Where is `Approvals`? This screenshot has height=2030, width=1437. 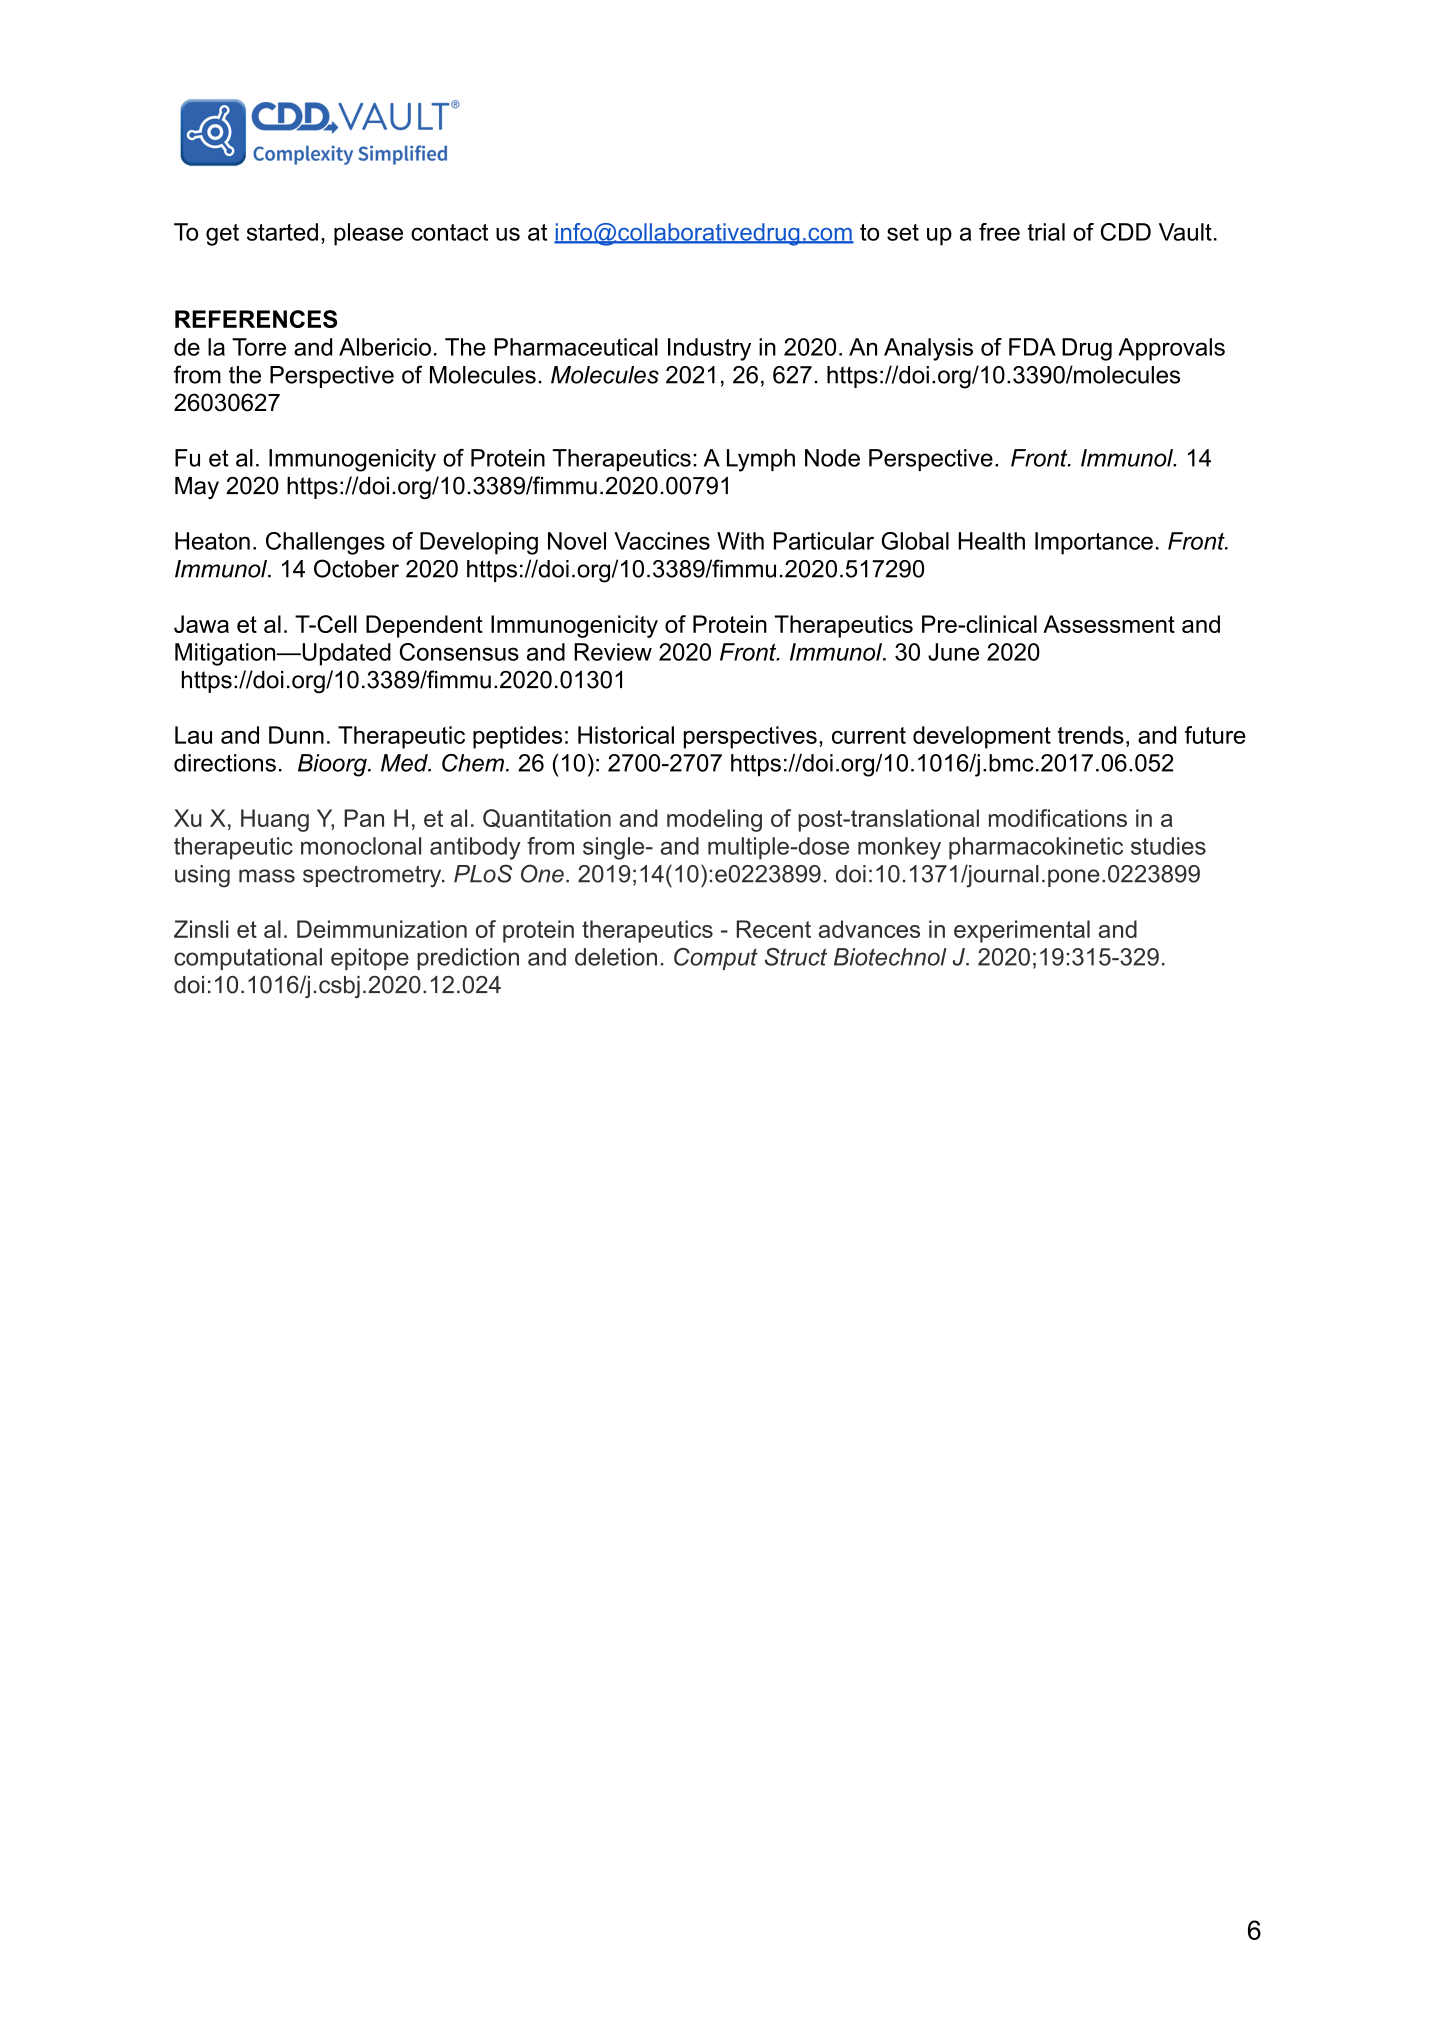 Approvals is located at coordinates (1171, 349).
